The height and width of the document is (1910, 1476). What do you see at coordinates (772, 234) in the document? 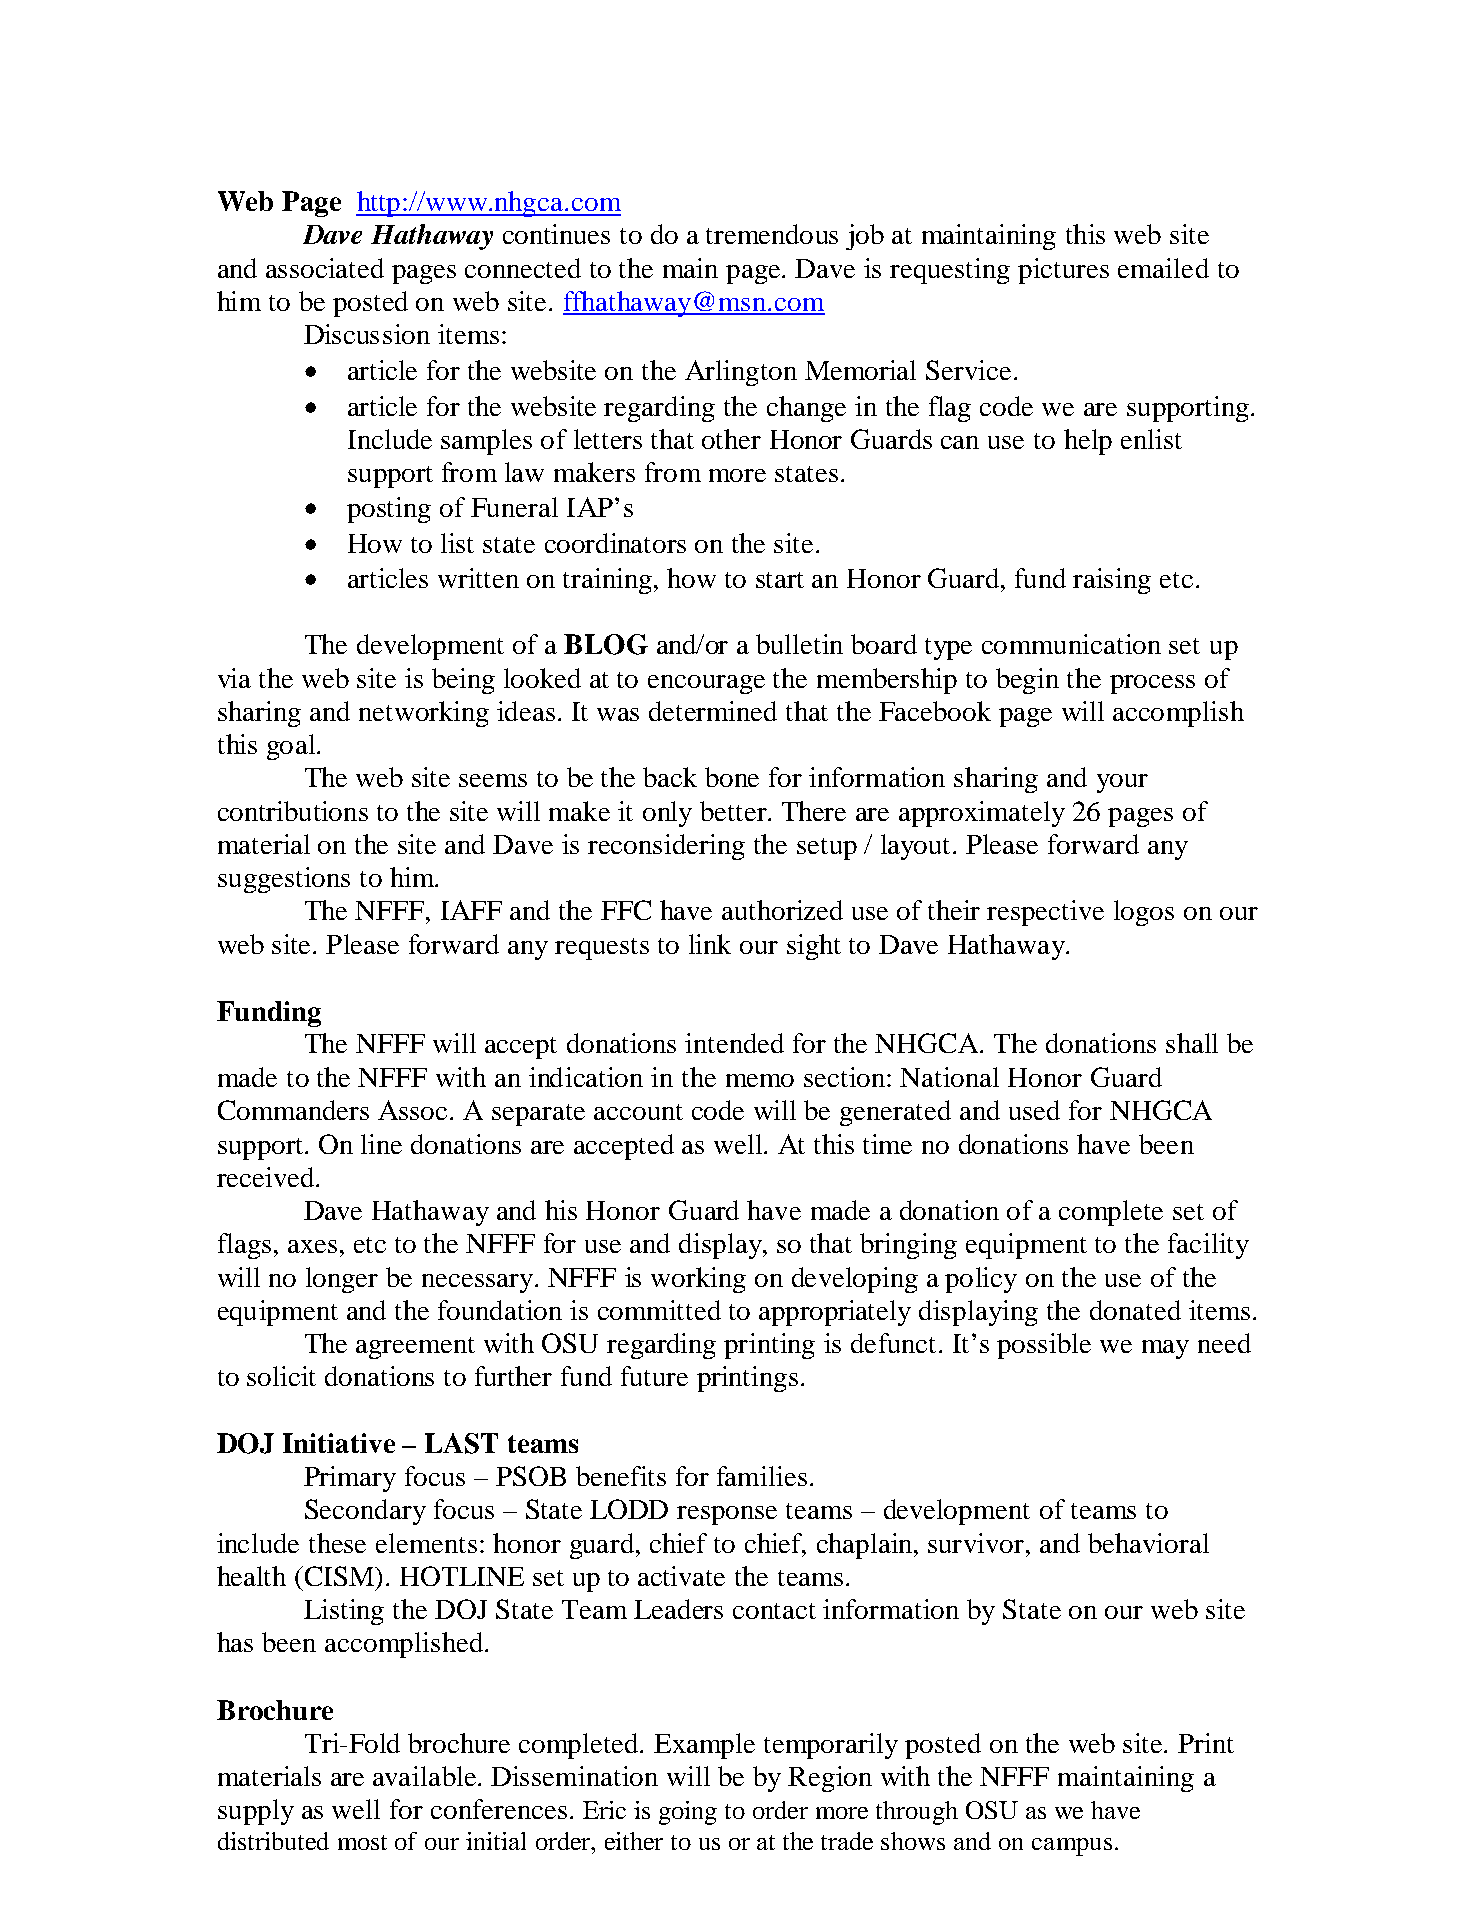
I see `tremendous` at bounding box center [772, 234].
